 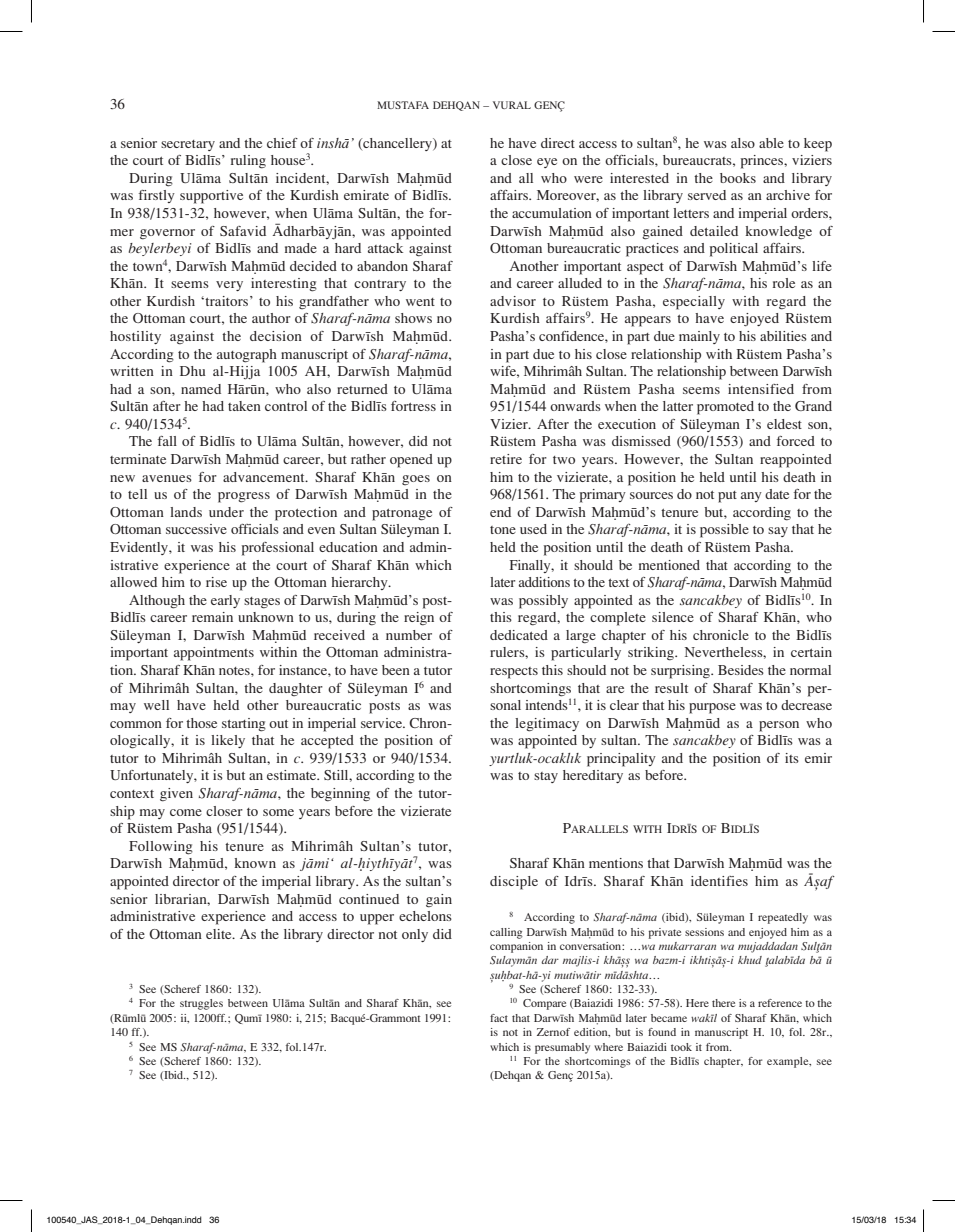 What do you see at coordinates (167, 441) in the page?
I see `fall` at bounding box center [167, 441].
